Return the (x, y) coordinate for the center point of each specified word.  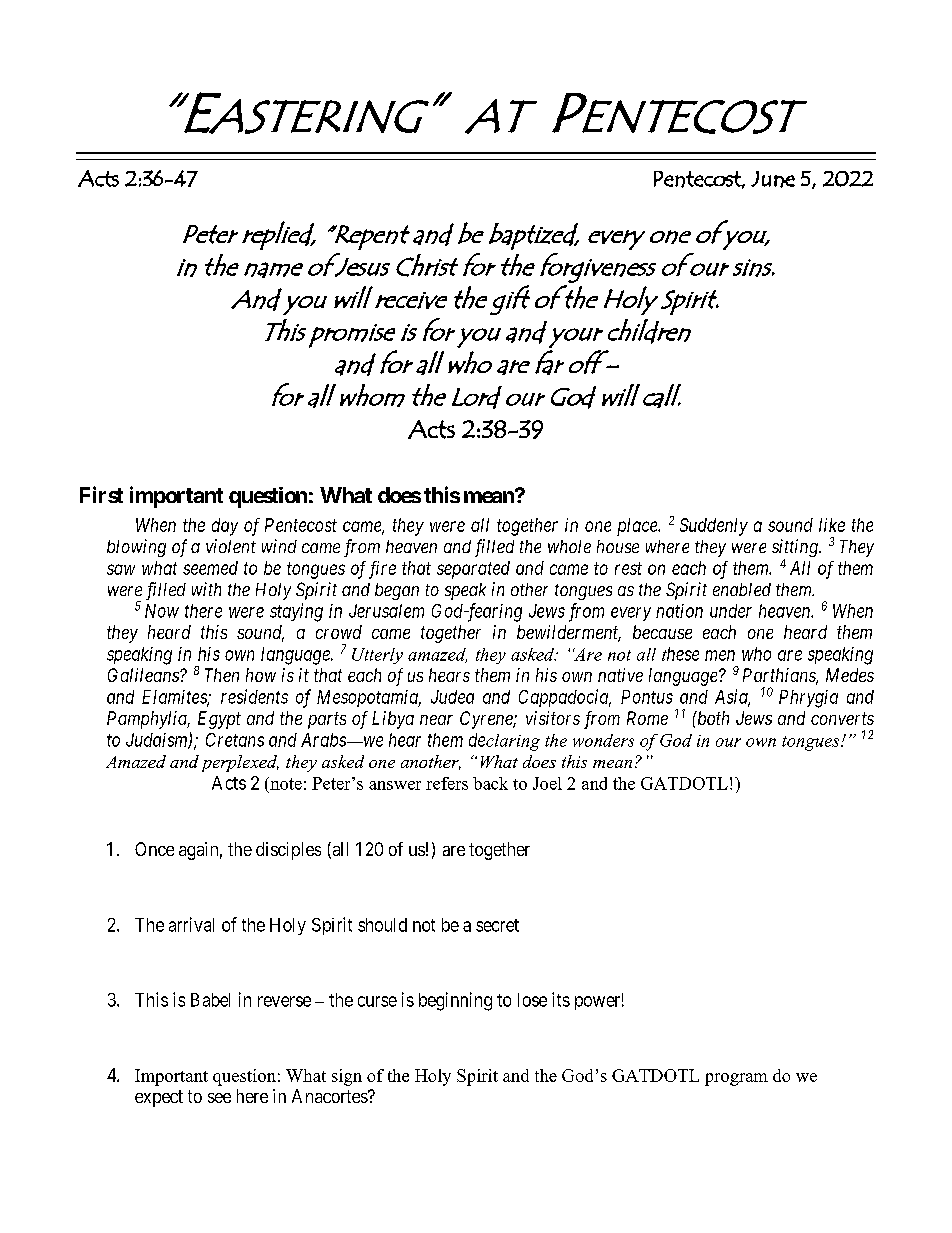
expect (159, 1098)
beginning (455, 1001)
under (731, 611)
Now (162, 611)
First (101, 494)
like (832, 525)
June (773, 179)
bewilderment (569, 633)
